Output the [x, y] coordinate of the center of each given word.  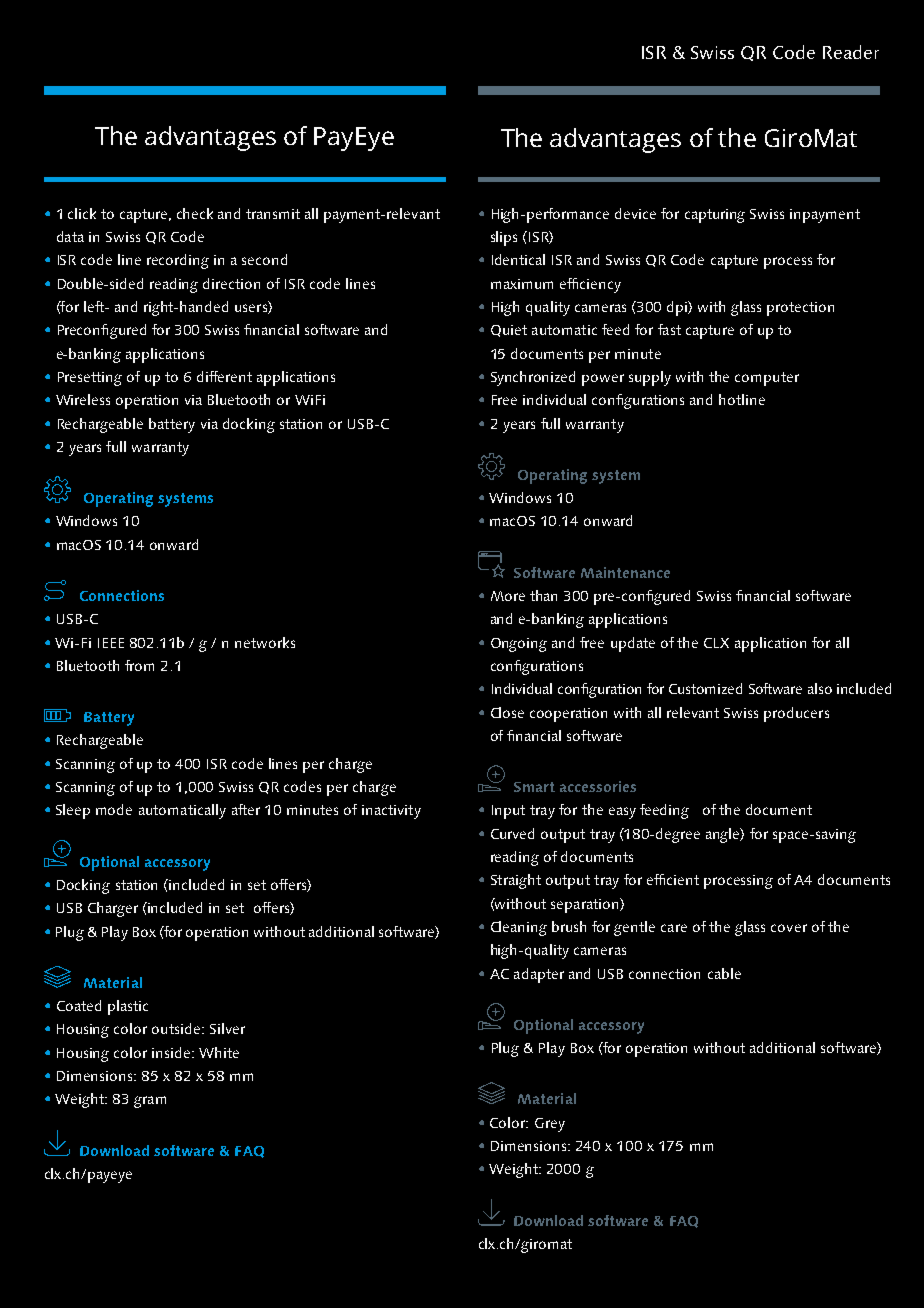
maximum [522, 284]
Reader [851, 52]
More [508, 596]
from [139, 665]
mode [114, 809]
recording [178, 261]
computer [767, 379]
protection [800, 309]
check [195, 213]
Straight [516, 881]
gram [150, 1102]
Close [507, 712]
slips [504, 238]
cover [789, 928]
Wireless [83, 399]
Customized [705, 688]
